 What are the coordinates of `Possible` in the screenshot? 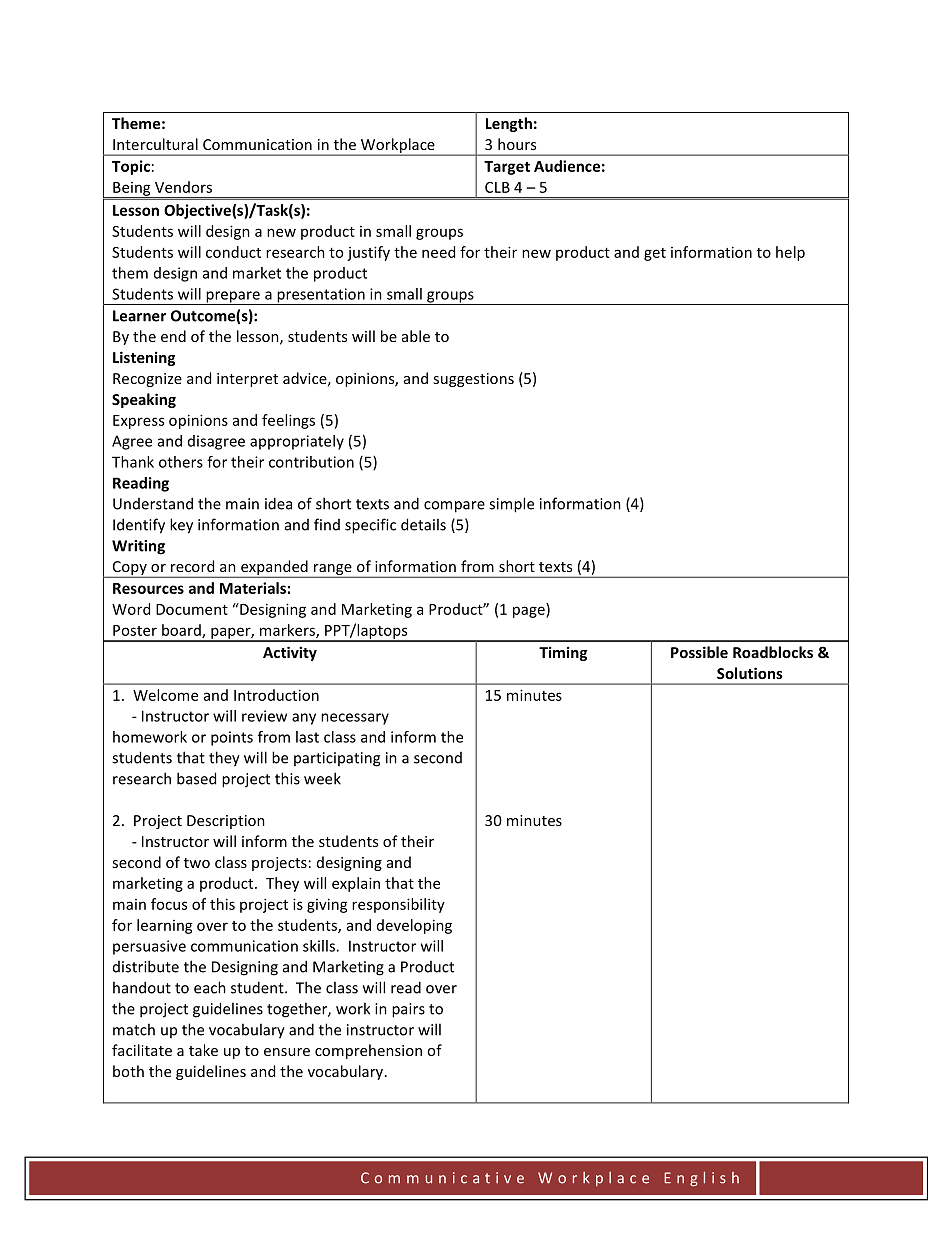 It's located at (699, 652).
